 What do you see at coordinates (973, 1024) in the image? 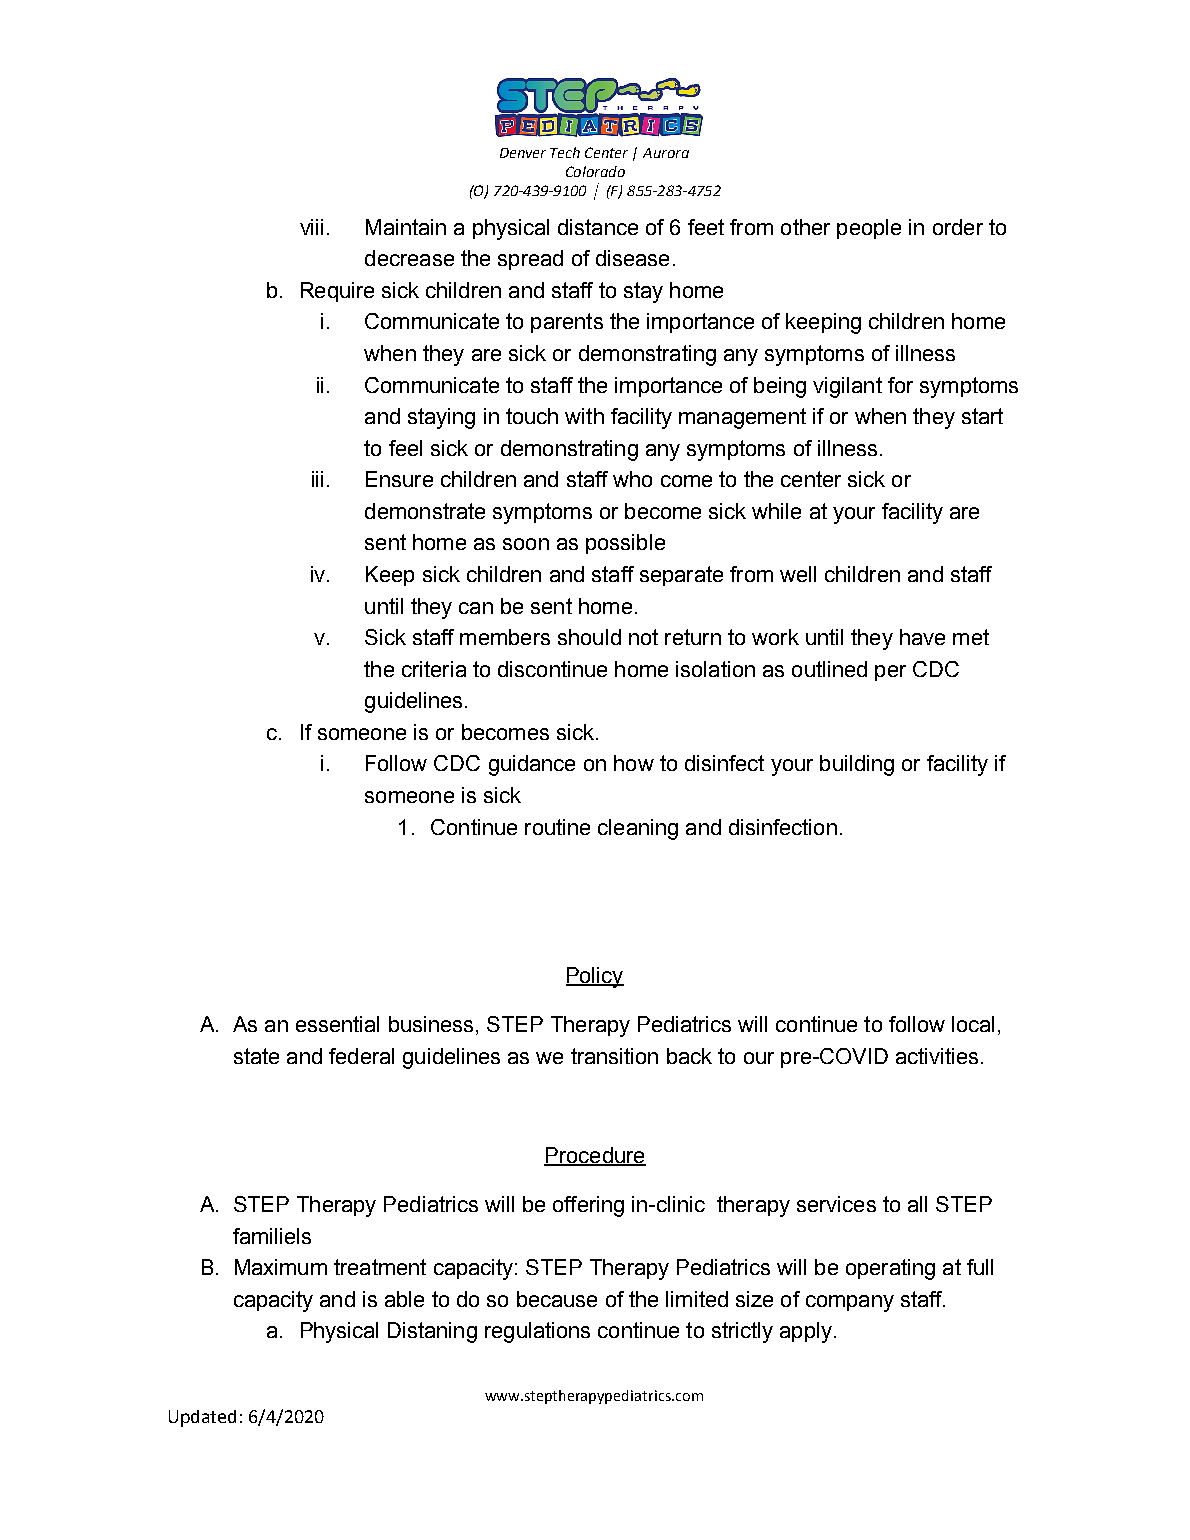
I see `local` at bounding box center [973, 1024].
